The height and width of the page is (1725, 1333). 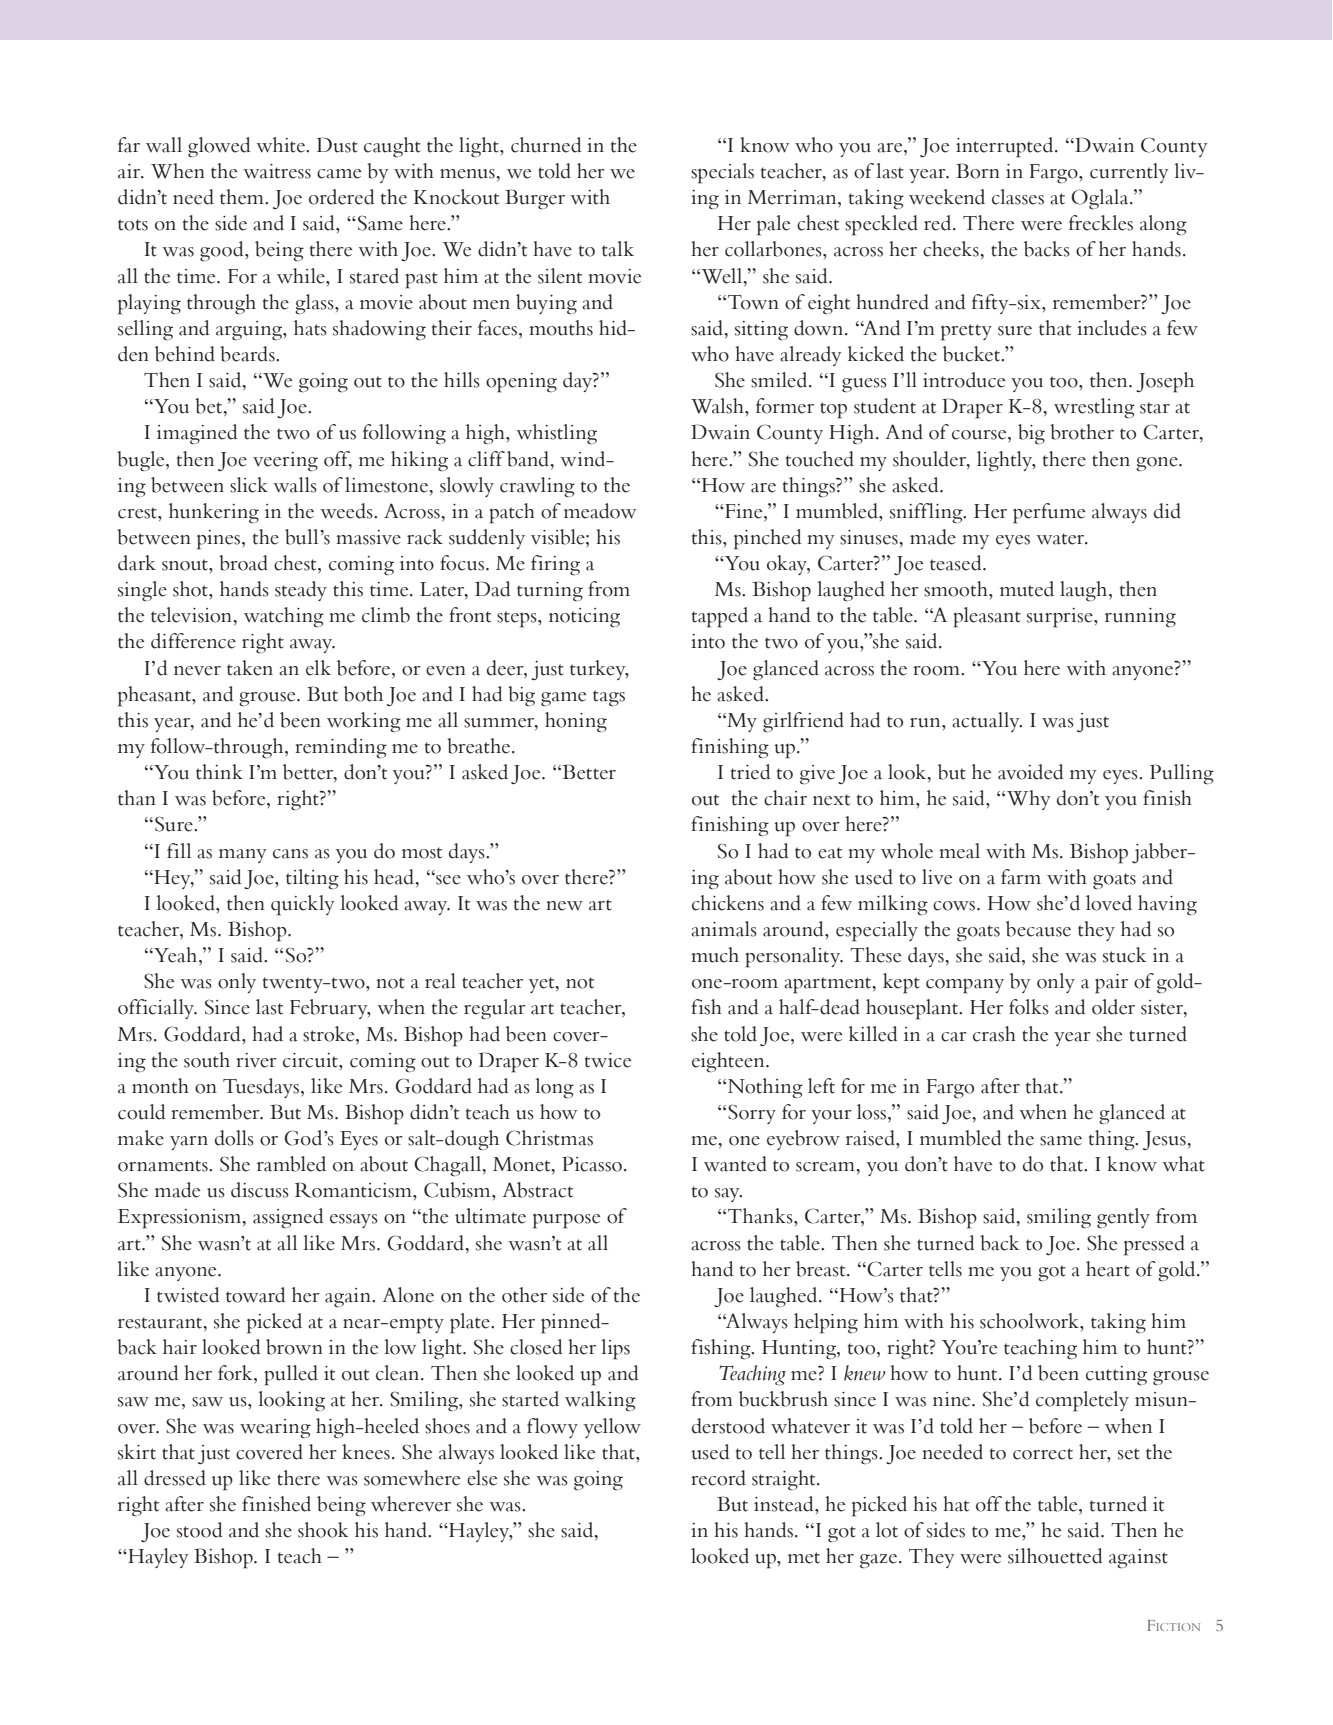 I want to click on farm, so click(x=1021, y=877).
